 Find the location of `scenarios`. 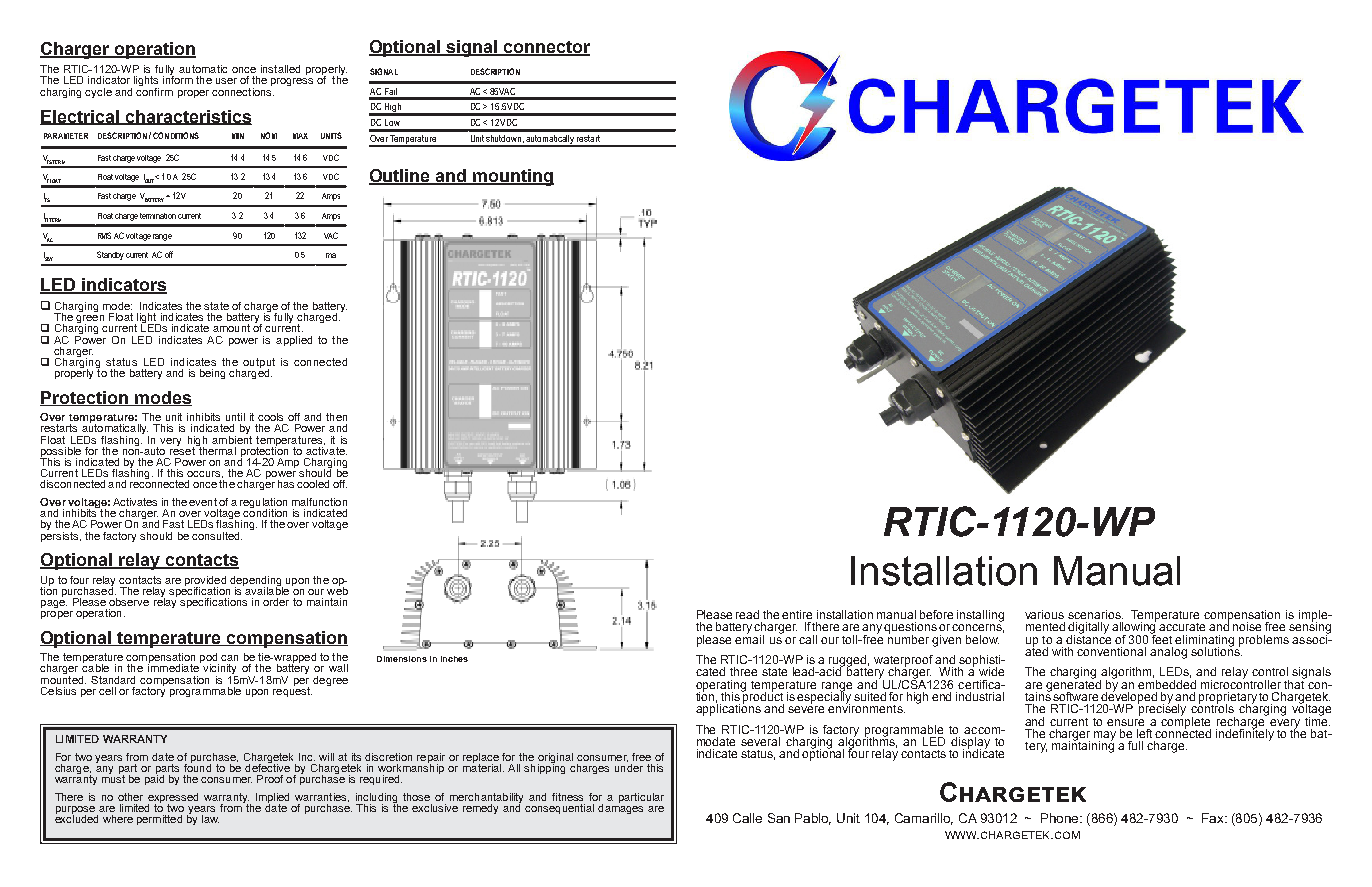

scenarios is located at coordinates (1095, 614).
